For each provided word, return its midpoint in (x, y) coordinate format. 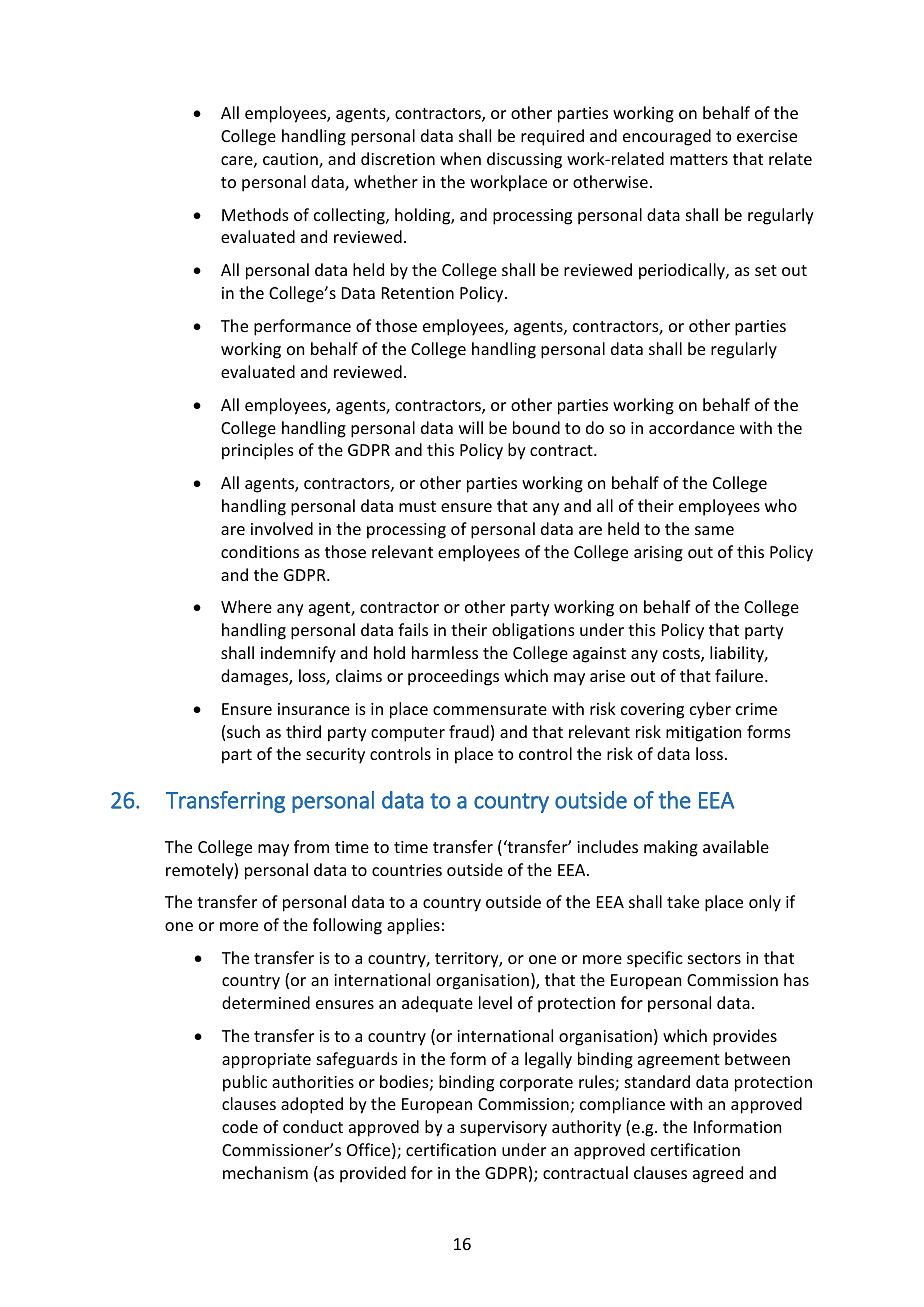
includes (607, 846)
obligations (533, 631)
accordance (692, 427)
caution (291, 160)
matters (699, 159)
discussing (524, 160)
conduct (313, 1126)
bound (536, 427)
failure (740, 675)
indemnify (298, 654)
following (347, 926)
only (765, 903)
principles (258, 451)
